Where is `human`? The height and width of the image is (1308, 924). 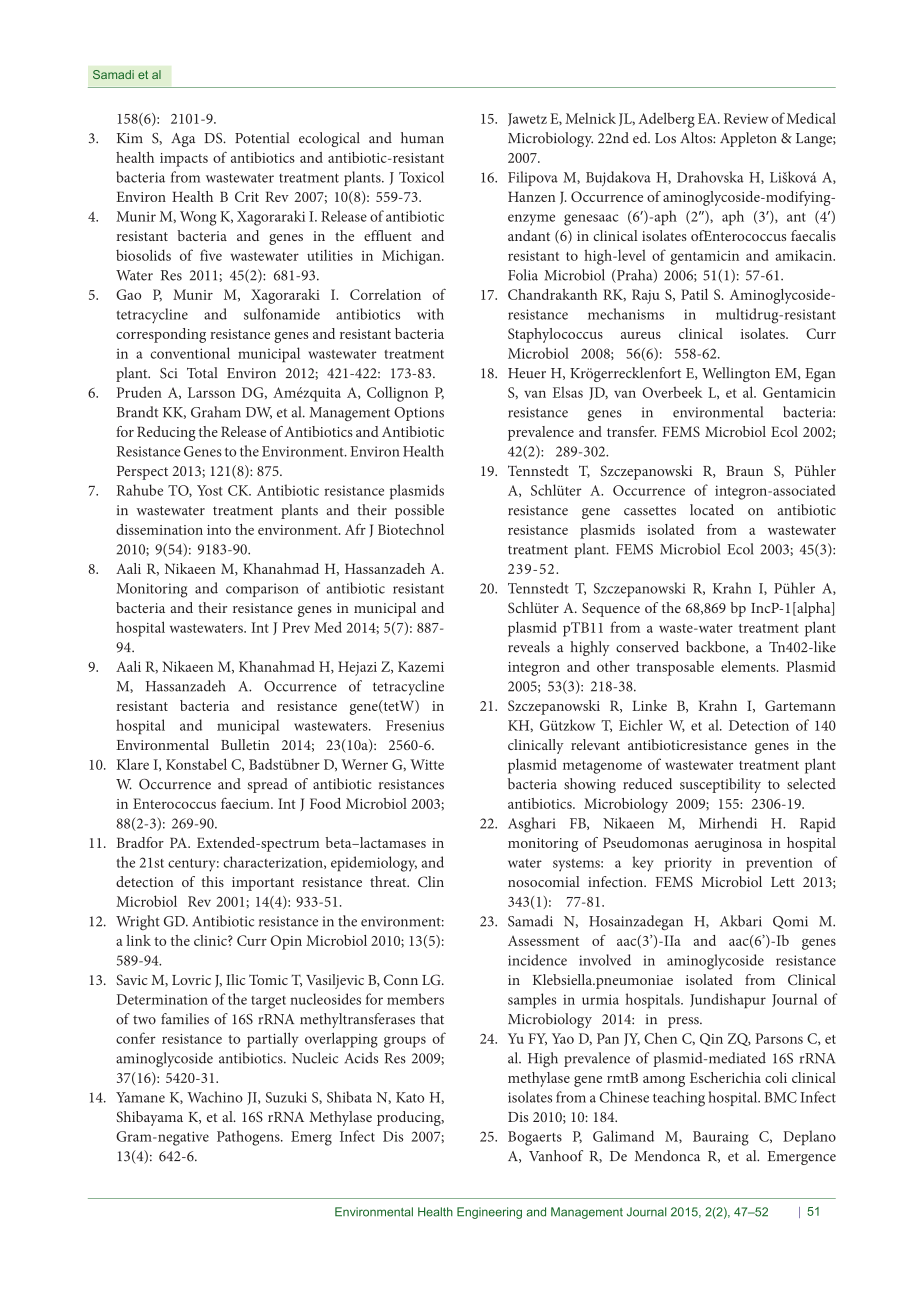
human is located at coordinates (422, 138).
